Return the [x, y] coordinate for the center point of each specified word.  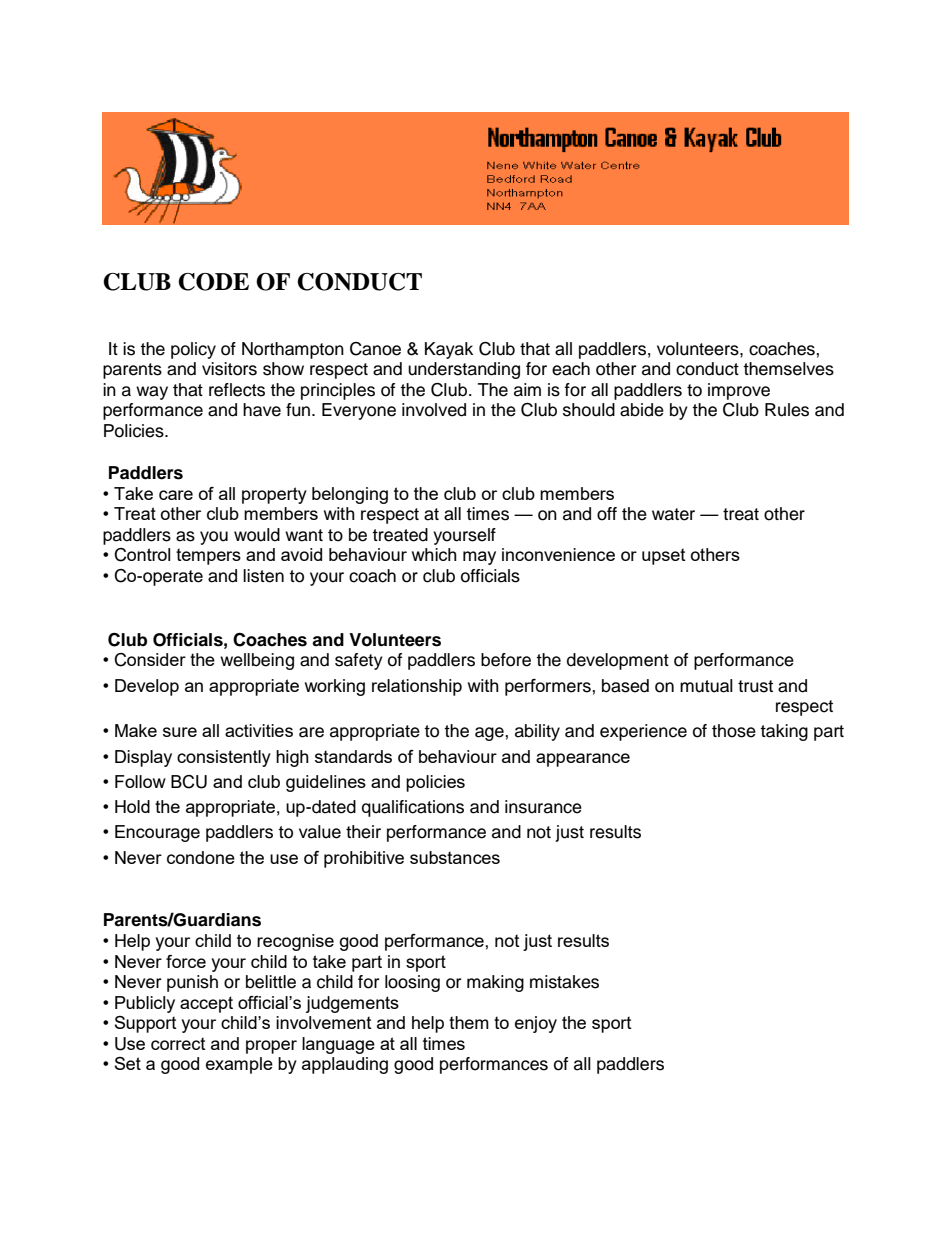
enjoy [536, 1024]
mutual [706, 686]
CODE [213, 282]
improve [739, 391]
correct [178, 1044]
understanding [464, 370]
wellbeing [257, 661]
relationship [417, 687]
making [495, 983]
